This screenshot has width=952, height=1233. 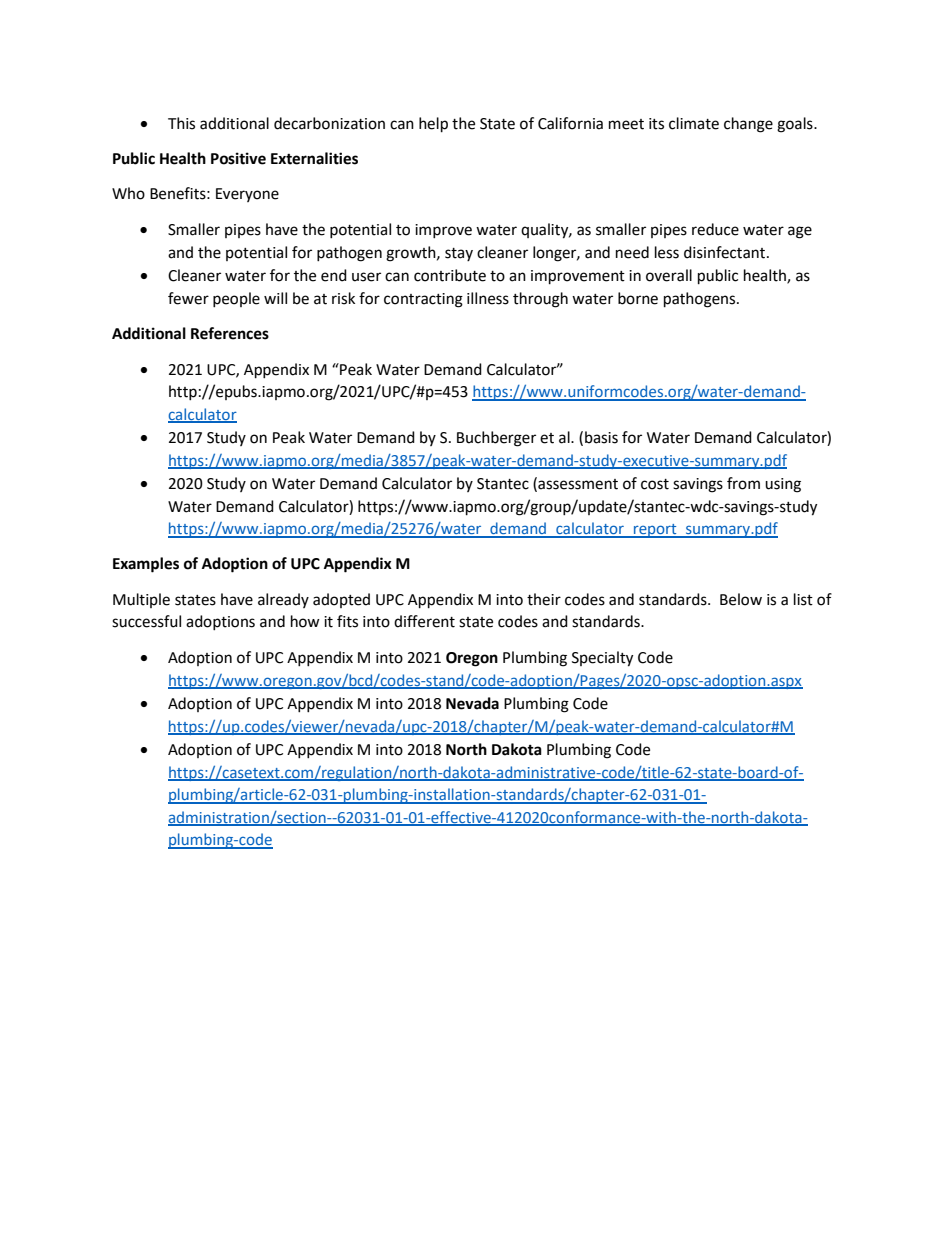 What do you see at coordinates (146, 565) in the screenshot?
I see `Examples` at bounding box center [146, 565].
